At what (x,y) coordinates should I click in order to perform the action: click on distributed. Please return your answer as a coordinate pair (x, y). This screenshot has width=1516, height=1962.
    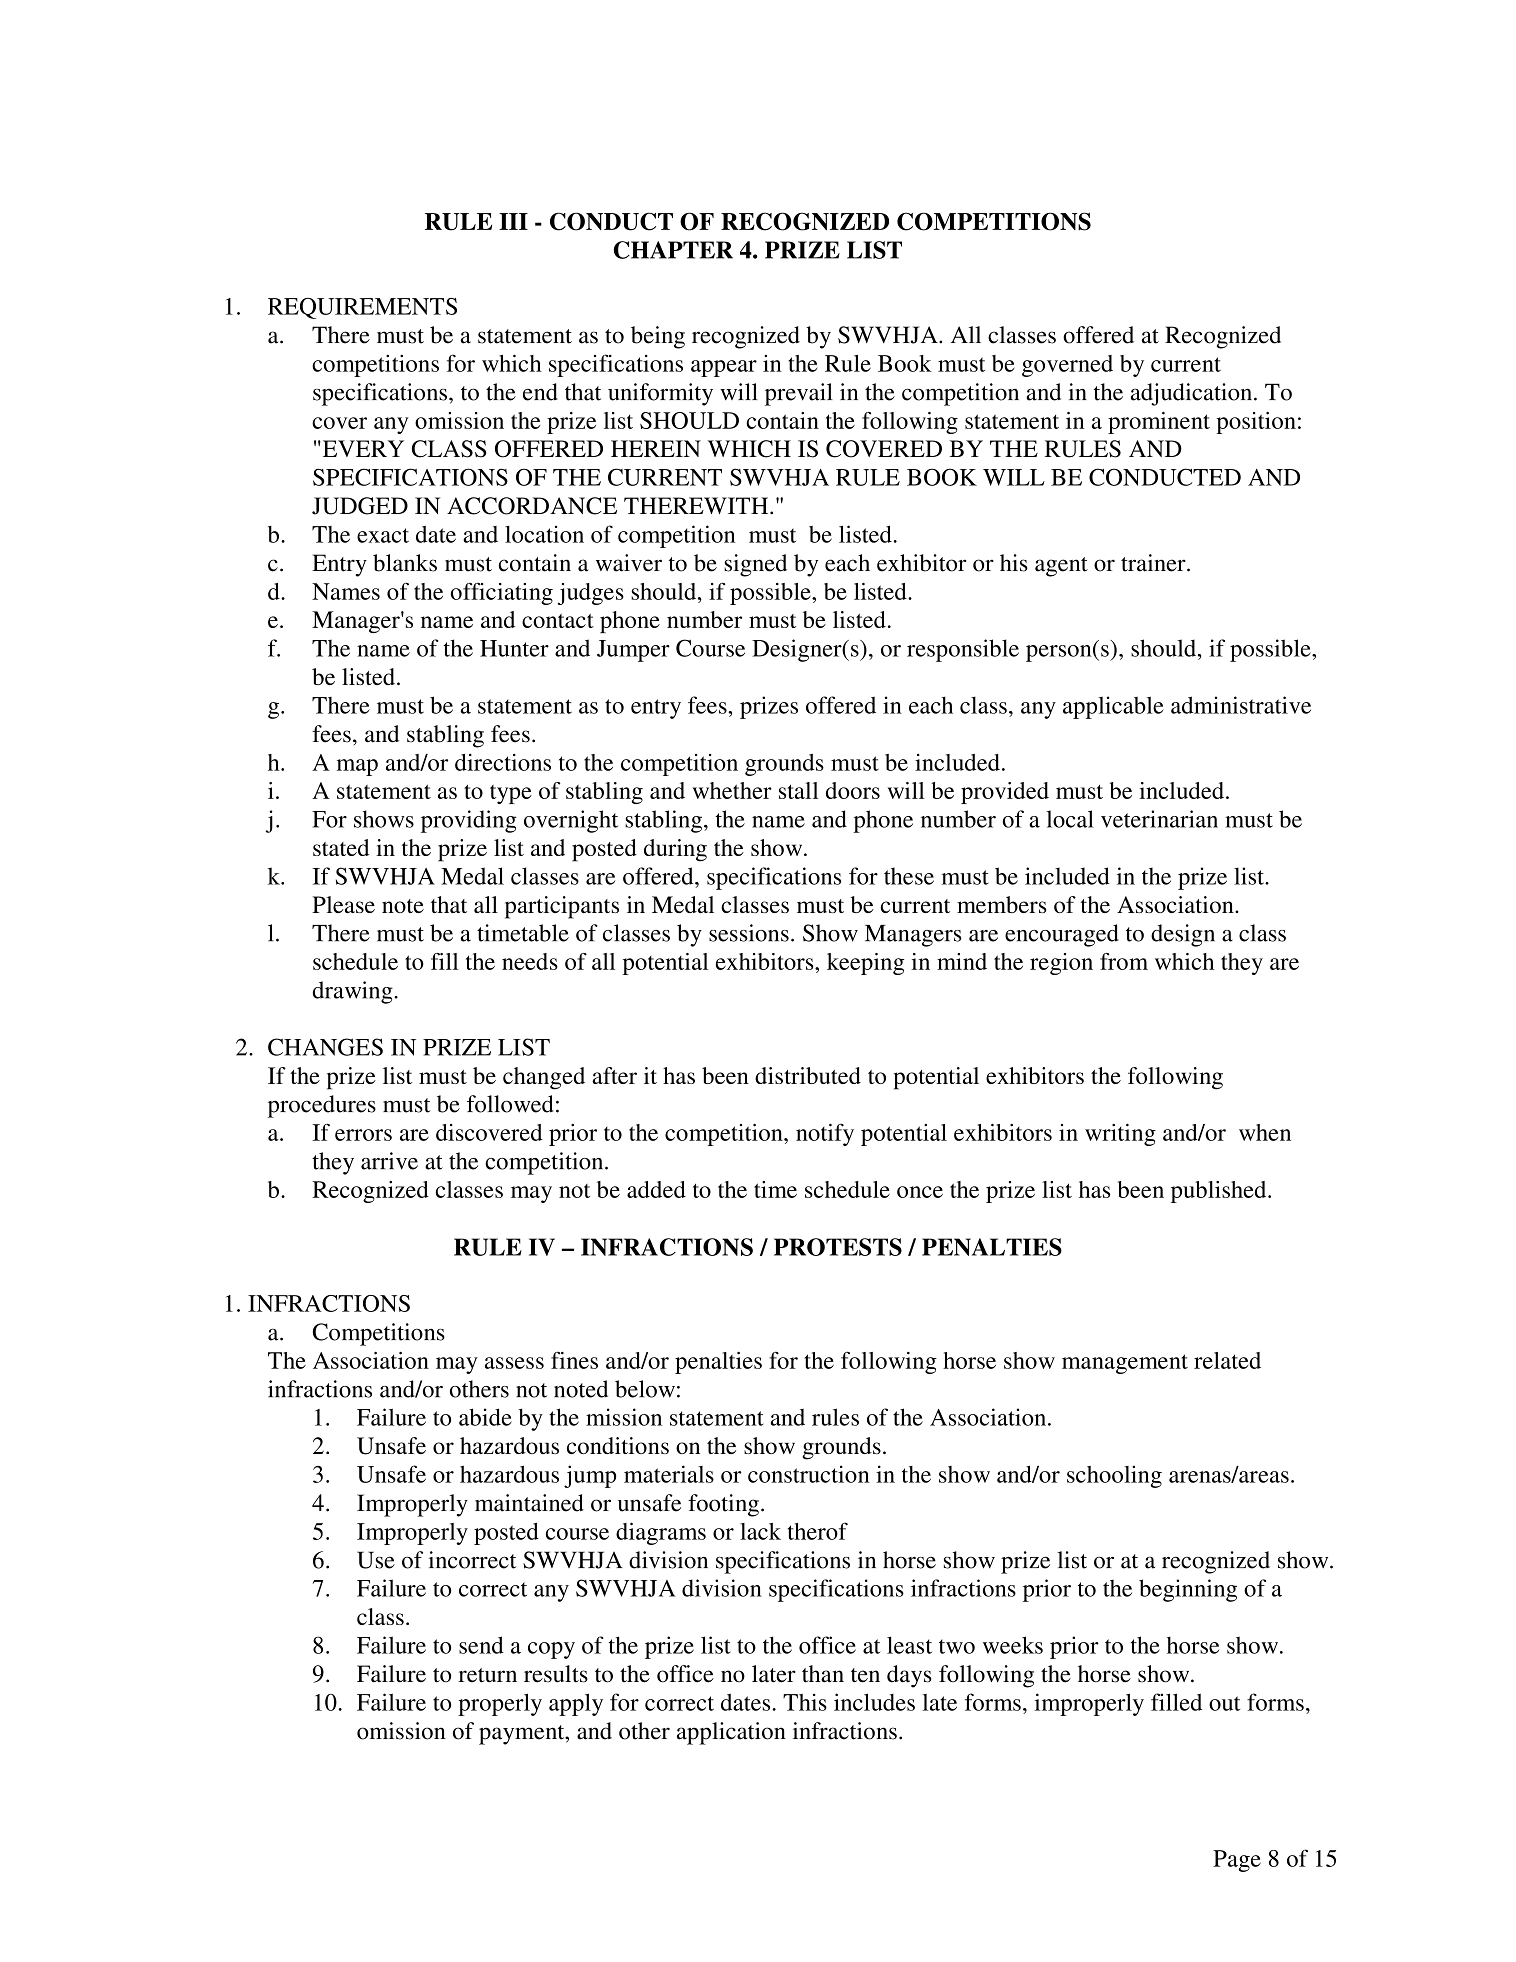
    Looking at the image, I should click on (808, 1075).
